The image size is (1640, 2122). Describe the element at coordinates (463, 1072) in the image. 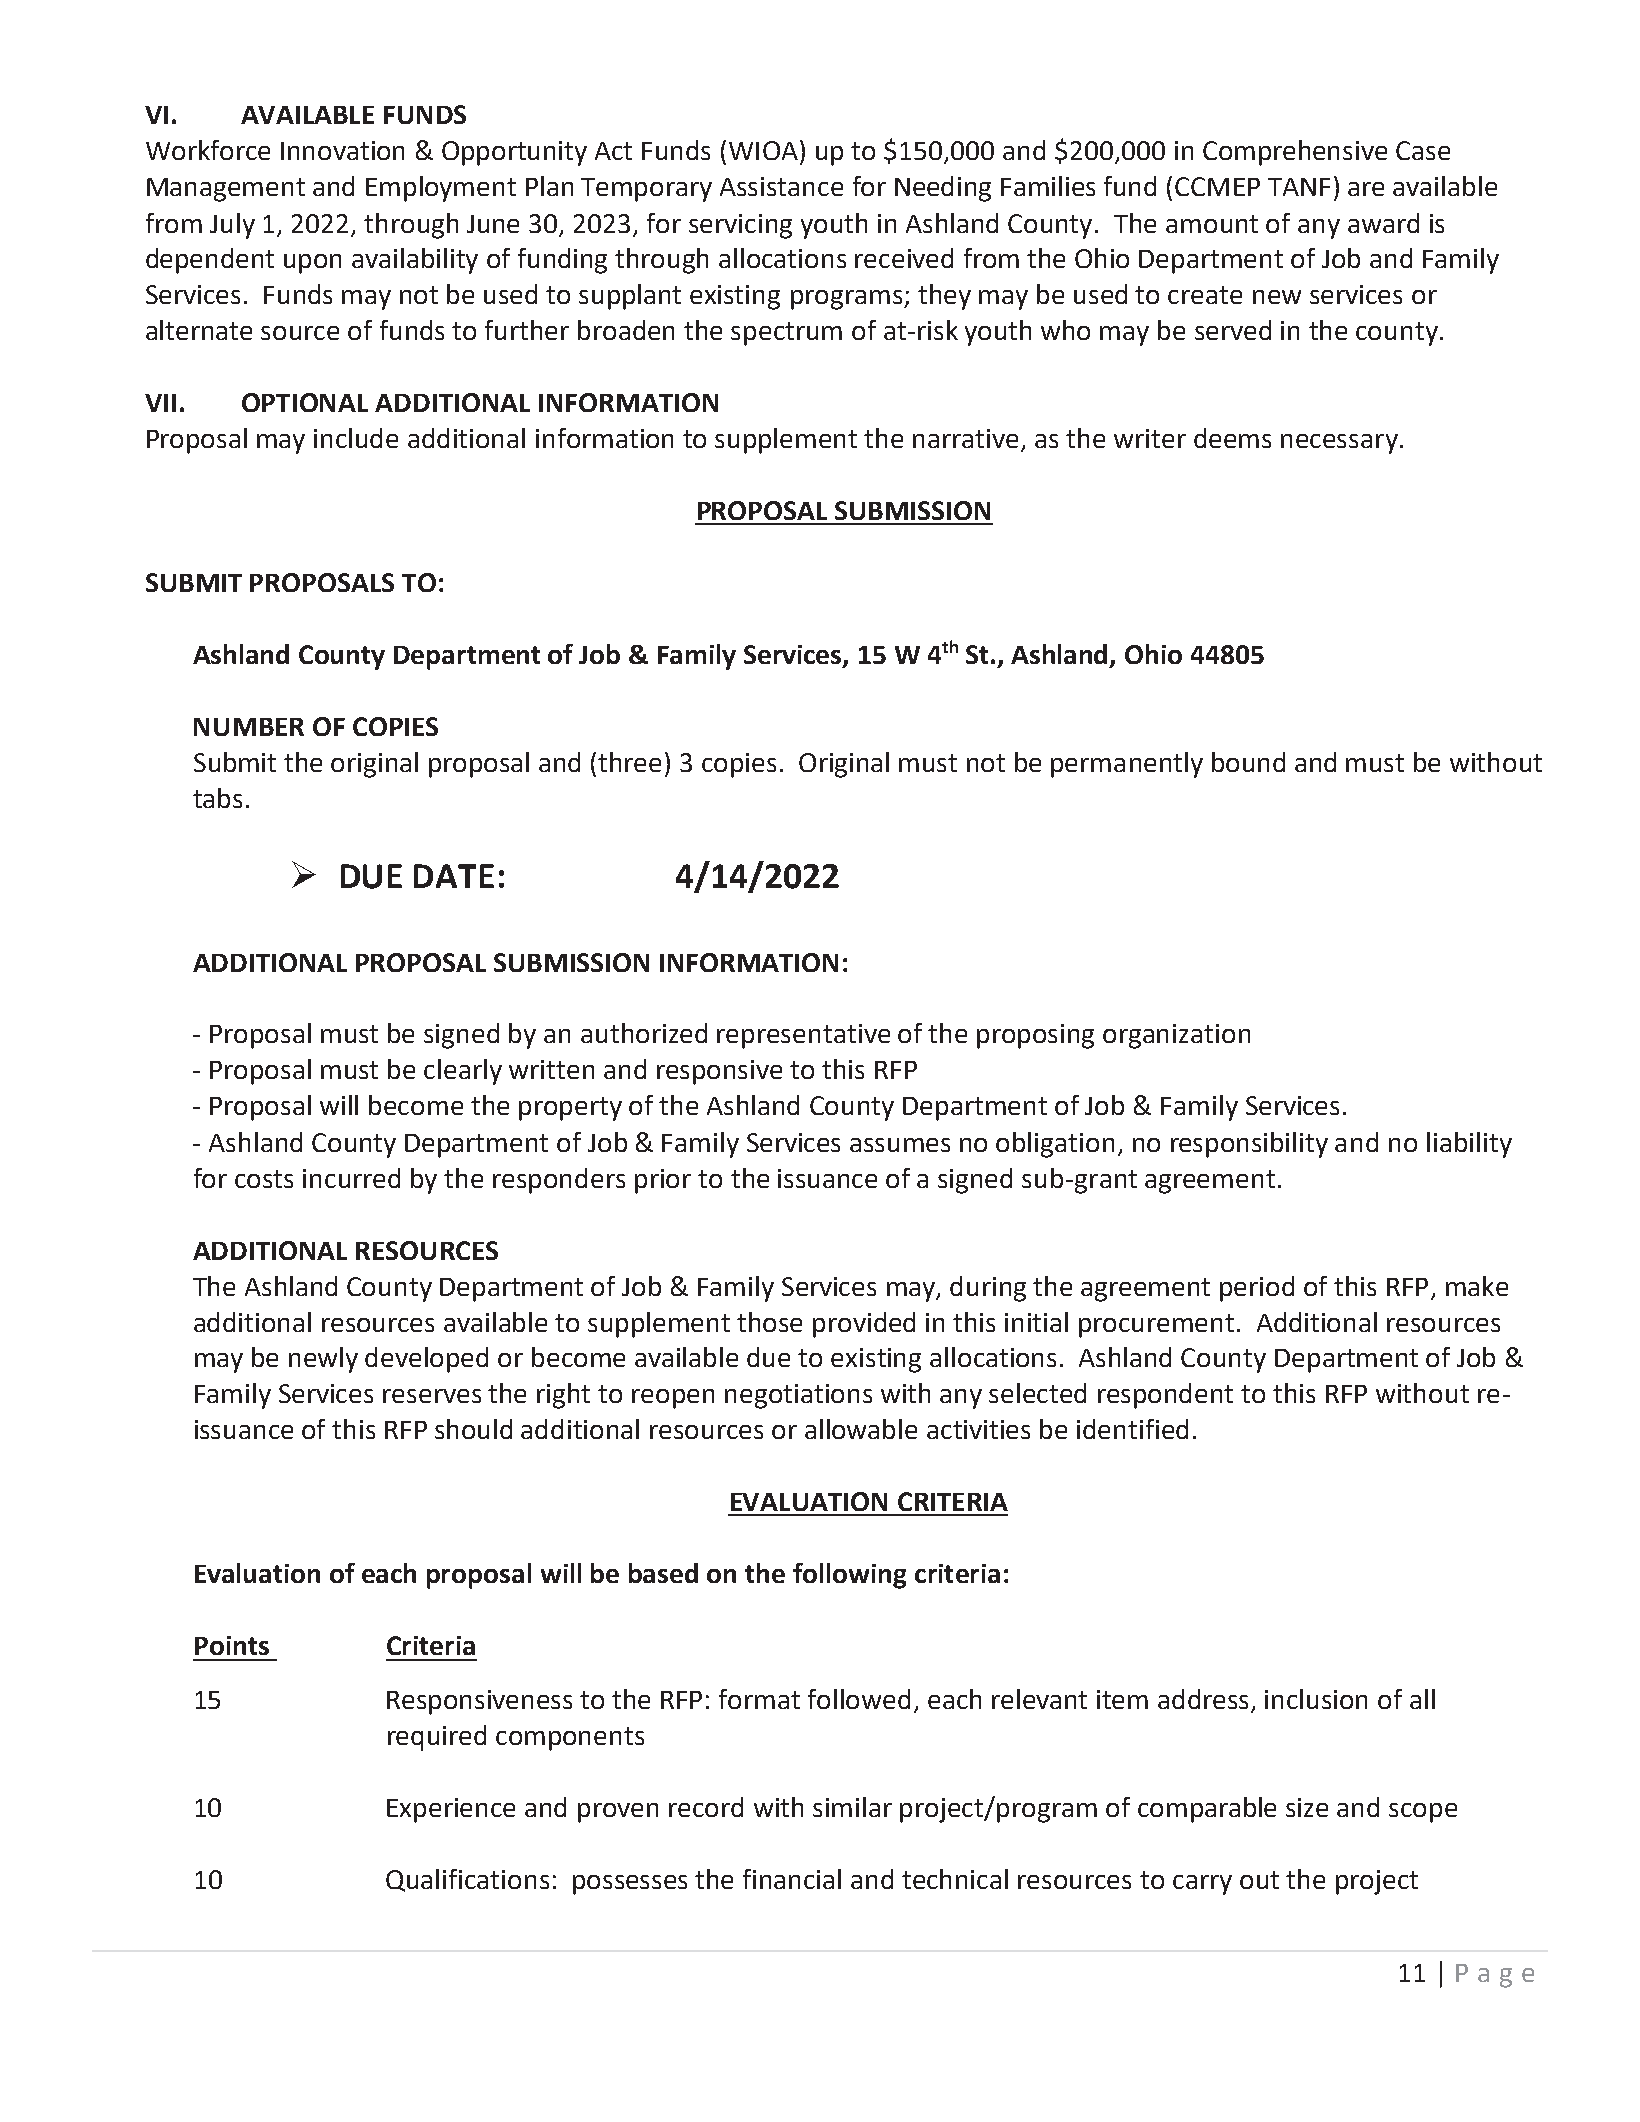

I see `clearly` at that location.
